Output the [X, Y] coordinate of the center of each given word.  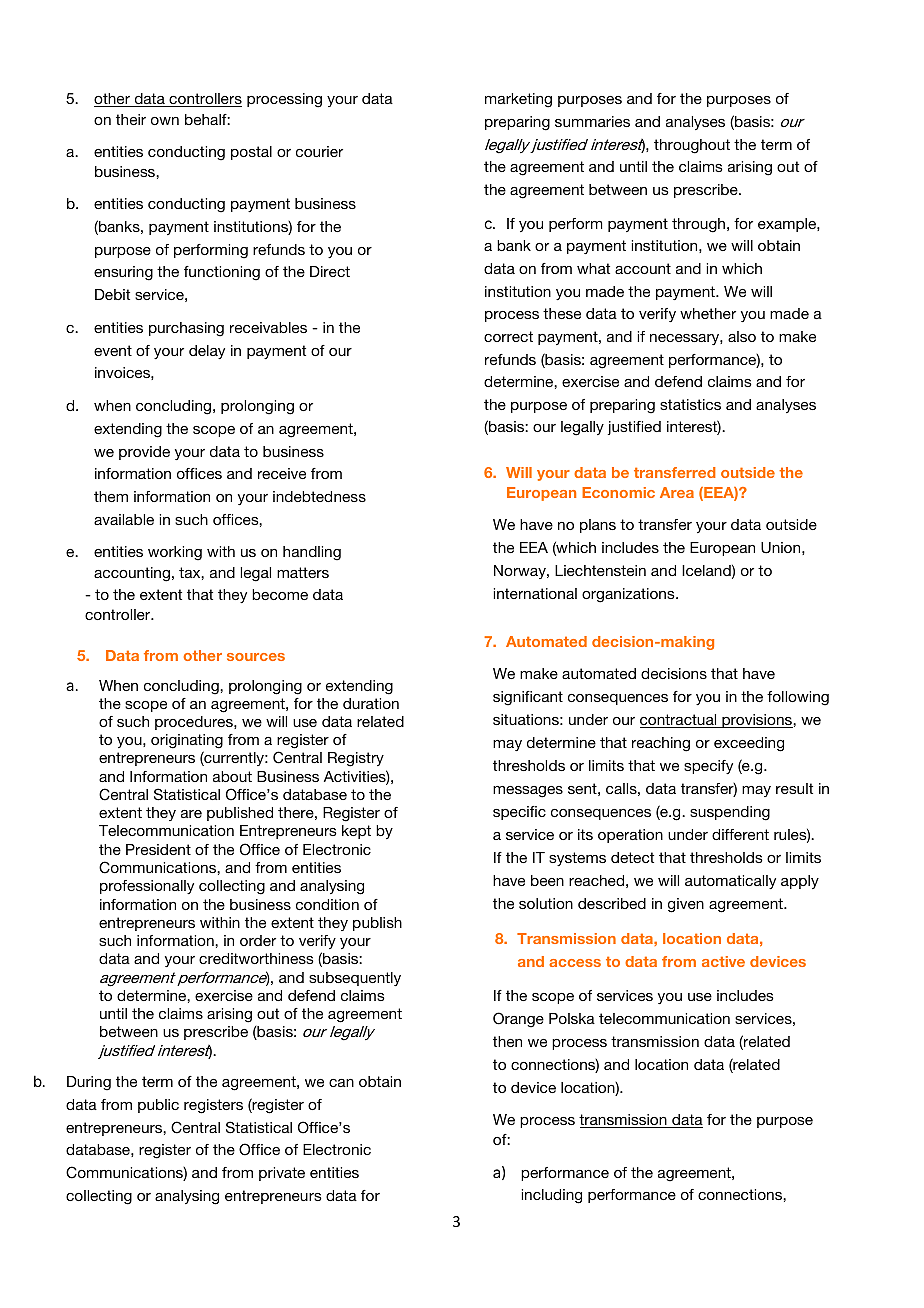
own [165, 121]
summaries [592, 121]
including [552, 1196]
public [158, 1106]
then [507, 1041]
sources [256, 657]
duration [371, 703]
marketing [518, 100]
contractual [679, 721]
